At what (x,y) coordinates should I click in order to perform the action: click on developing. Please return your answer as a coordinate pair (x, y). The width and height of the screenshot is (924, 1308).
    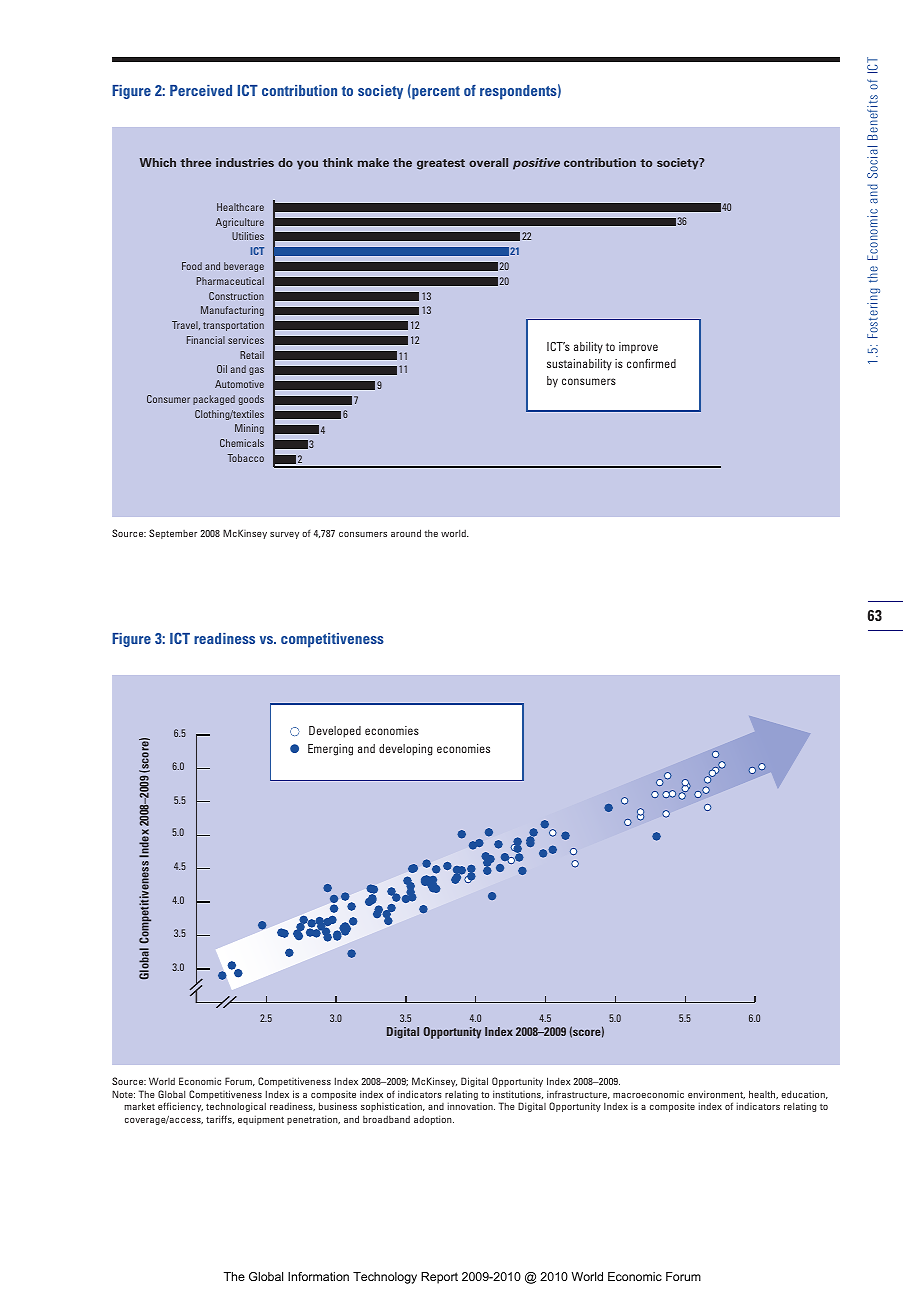
    Looking at the image, I should click on (406, 750).
